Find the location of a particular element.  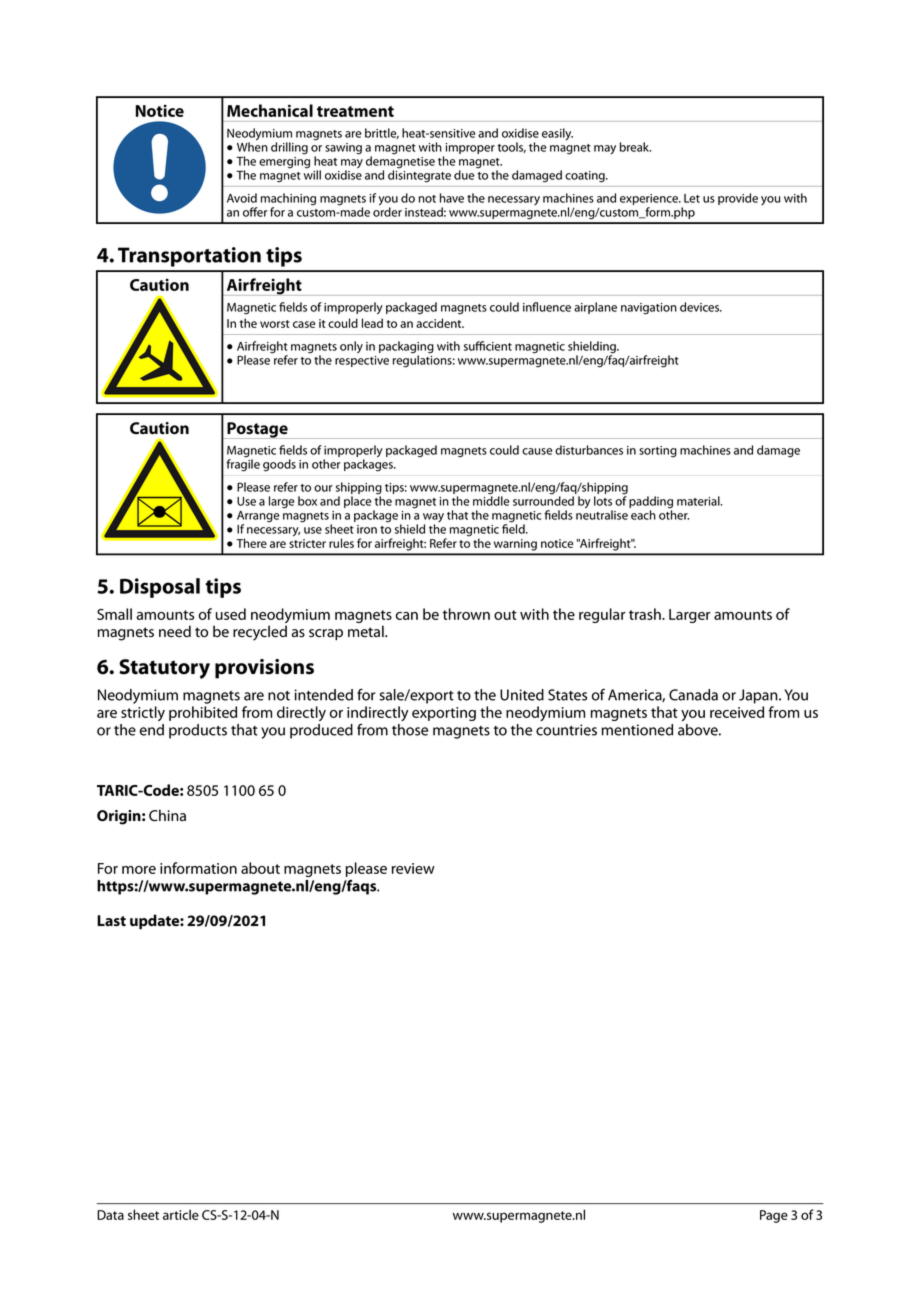

Data is located at coordinates (110, 1215).
